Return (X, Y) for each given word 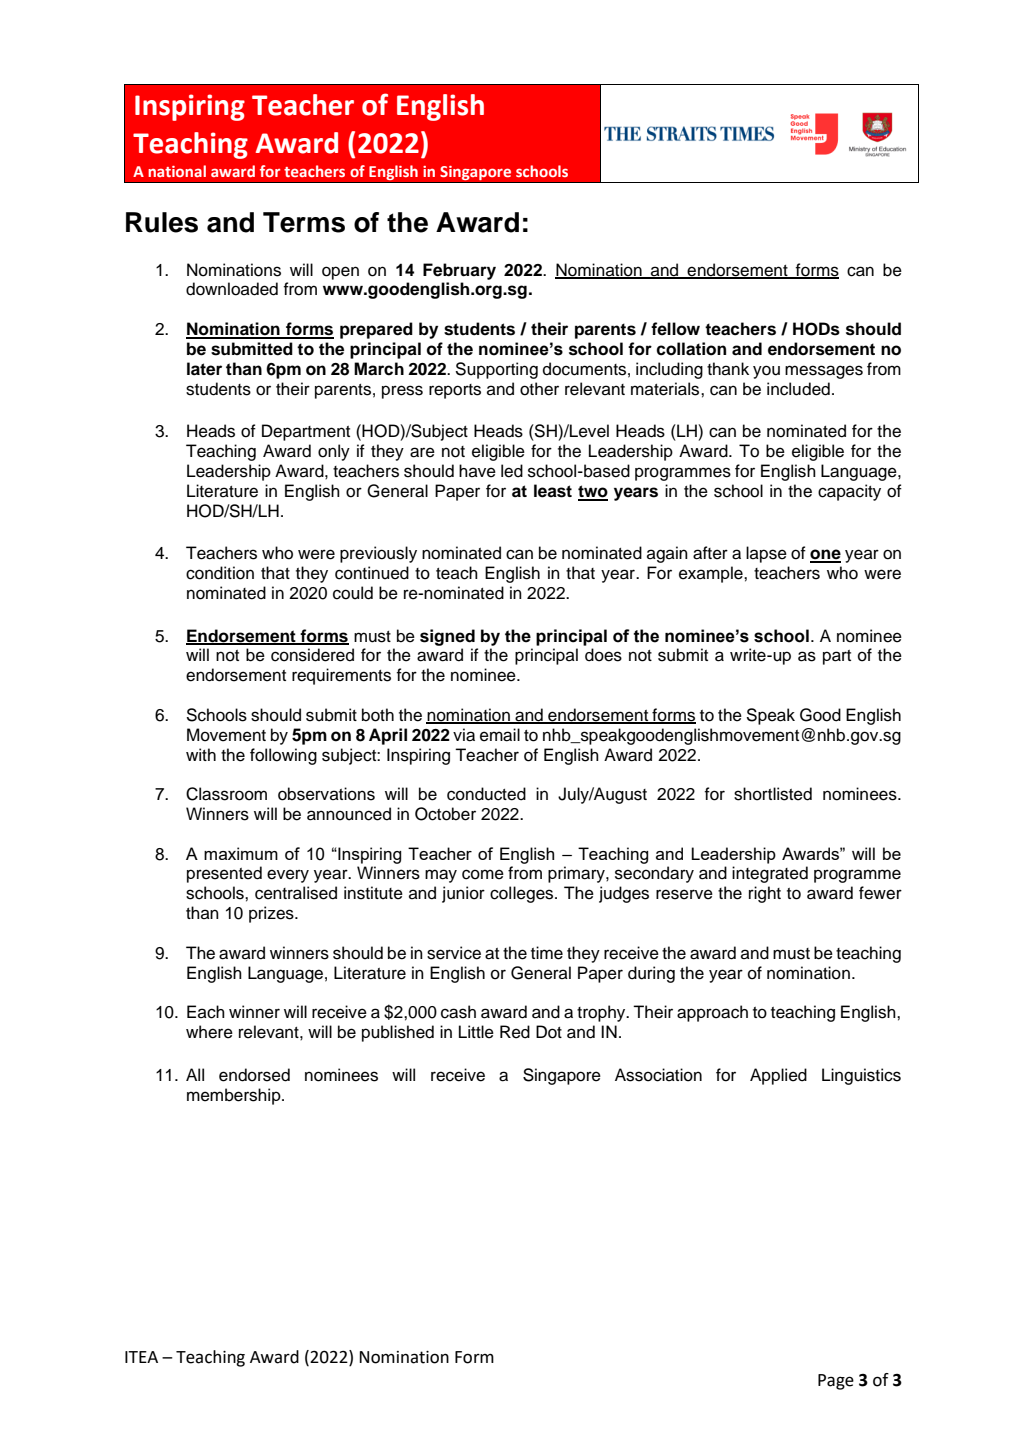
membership (235, 1096)
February (459, 271)
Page (836, 1382)
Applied (778, 1076)
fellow (675, 329)
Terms (304, 222)
